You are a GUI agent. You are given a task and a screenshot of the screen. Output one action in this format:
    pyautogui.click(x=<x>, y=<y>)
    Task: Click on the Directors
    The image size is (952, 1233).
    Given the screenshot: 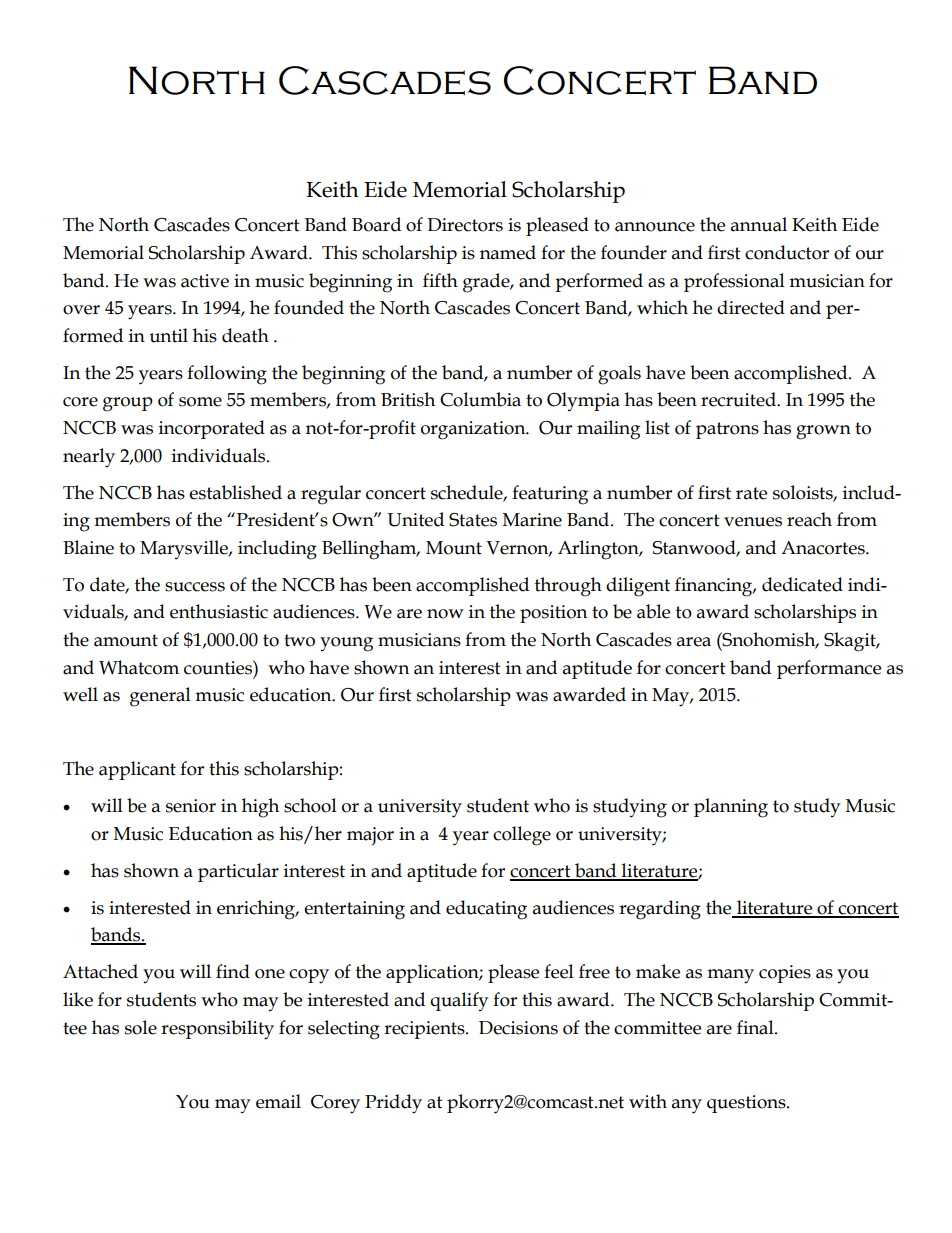 What is the action you would take?
    pyautogui.click(x=465, y=225)
